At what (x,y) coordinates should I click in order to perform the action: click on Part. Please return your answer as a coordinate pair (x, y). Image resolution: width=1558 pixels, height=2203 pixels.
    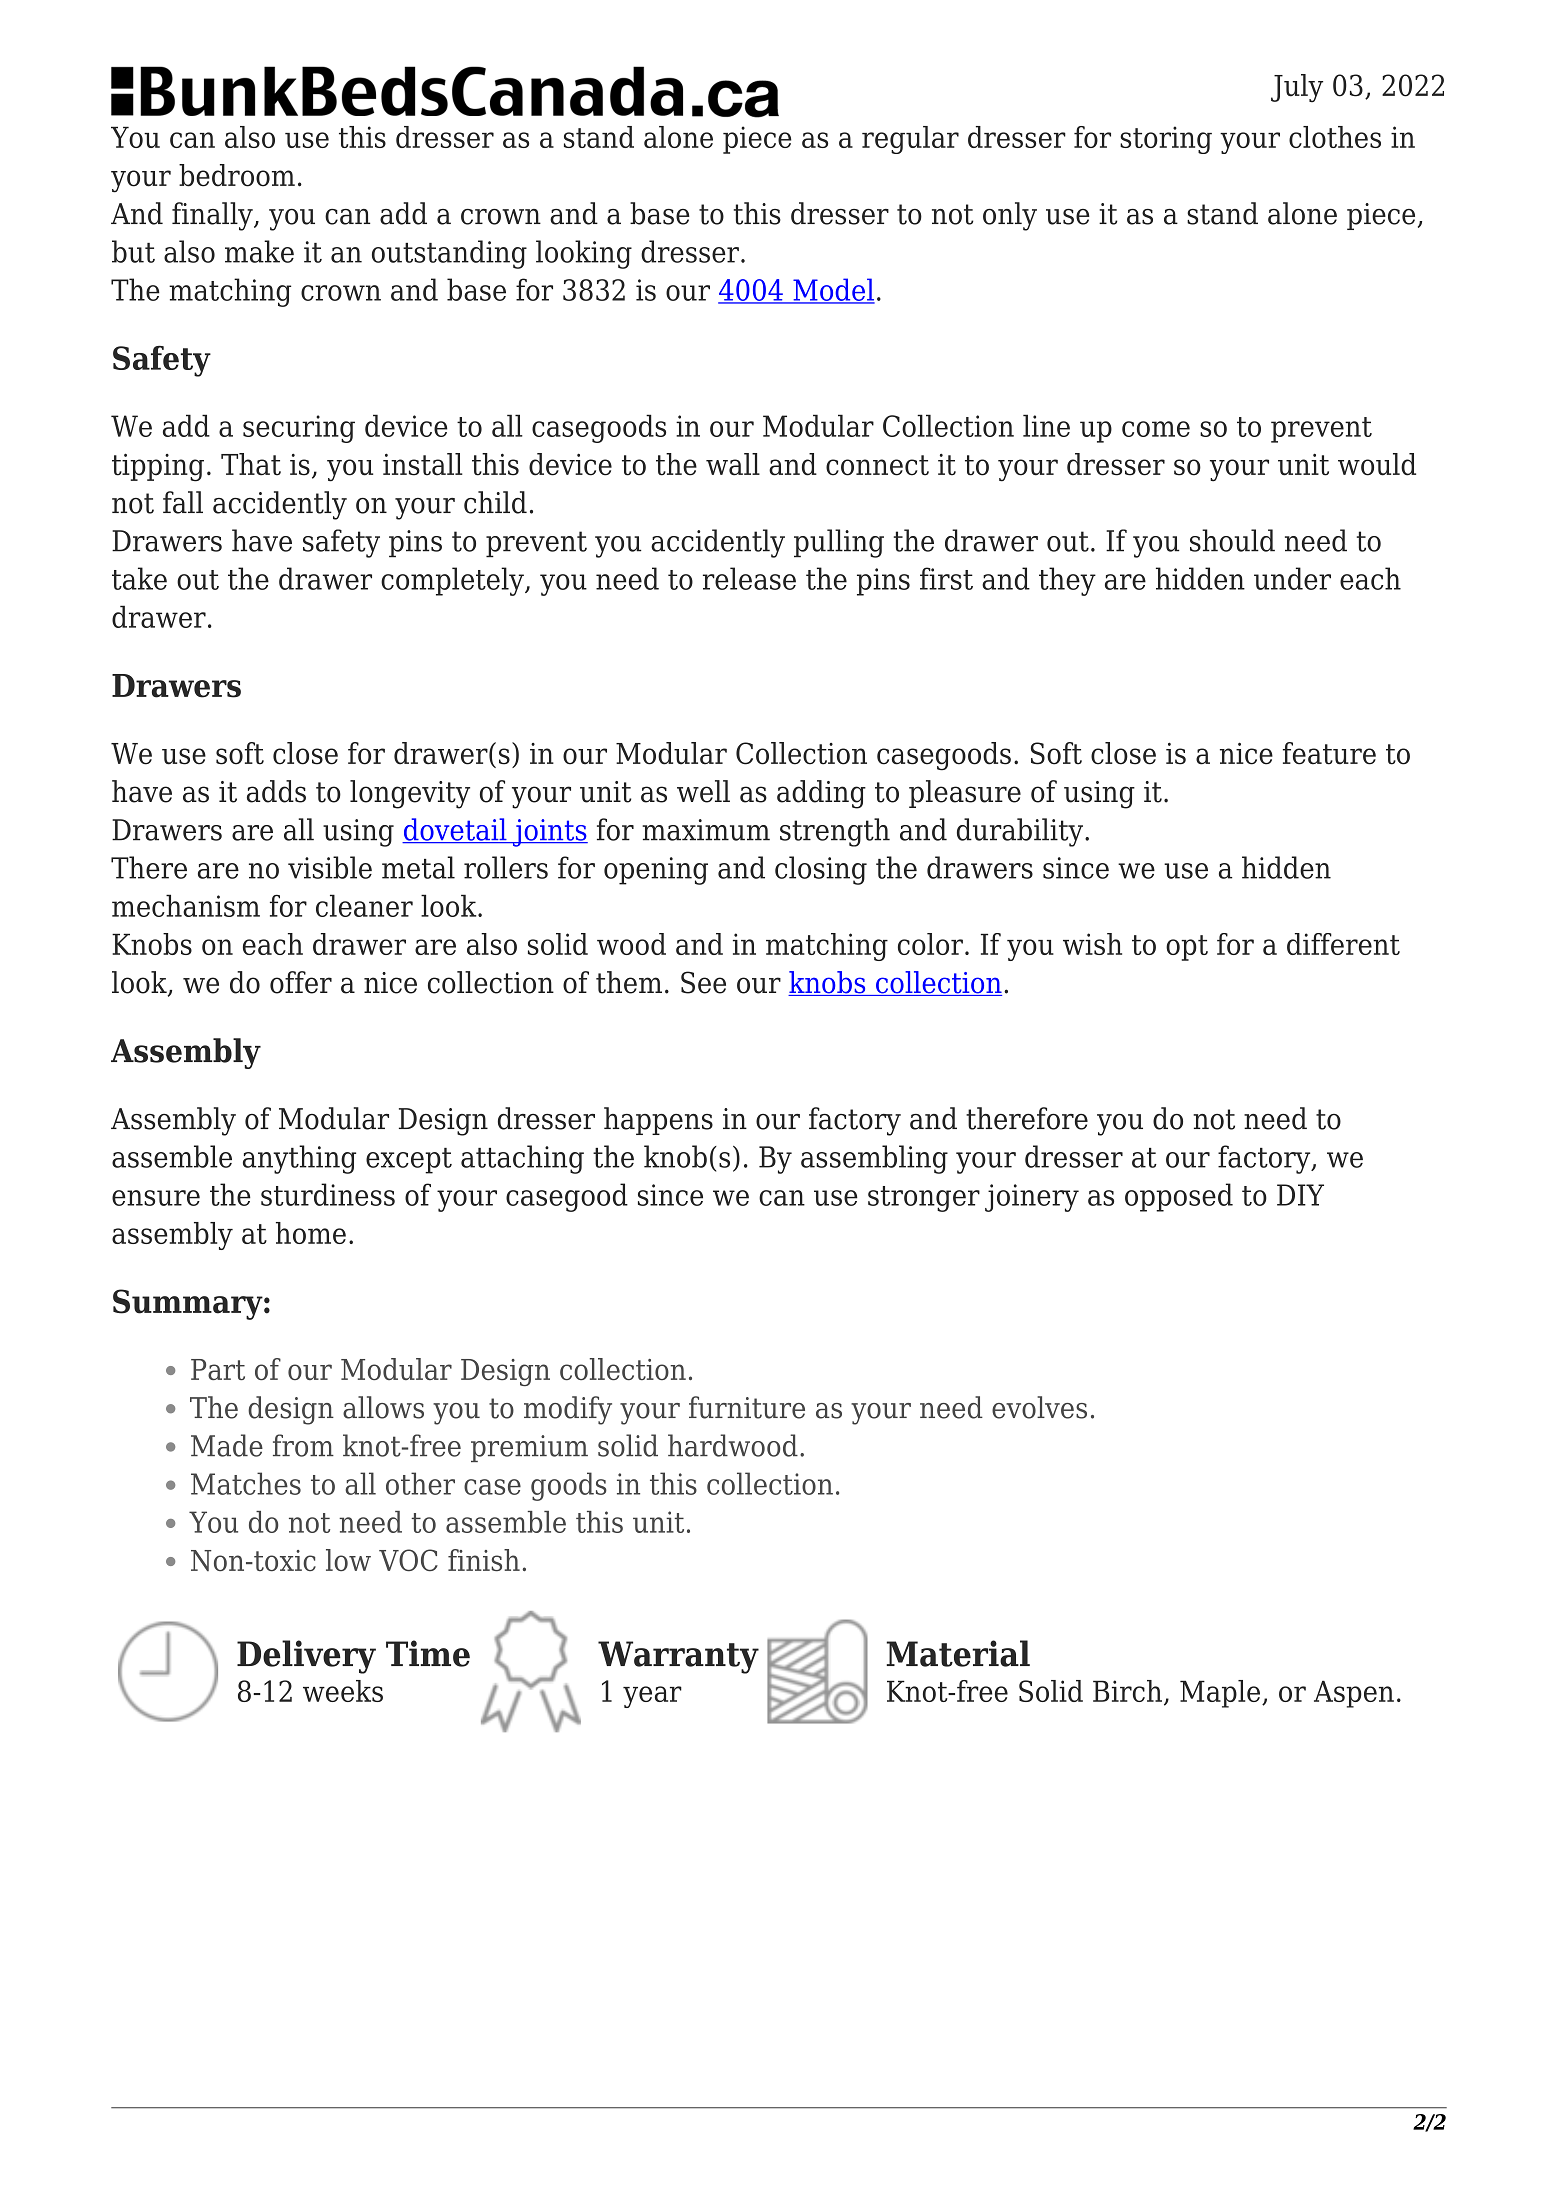
    Looking at the image, I should click on (218, 1369).
